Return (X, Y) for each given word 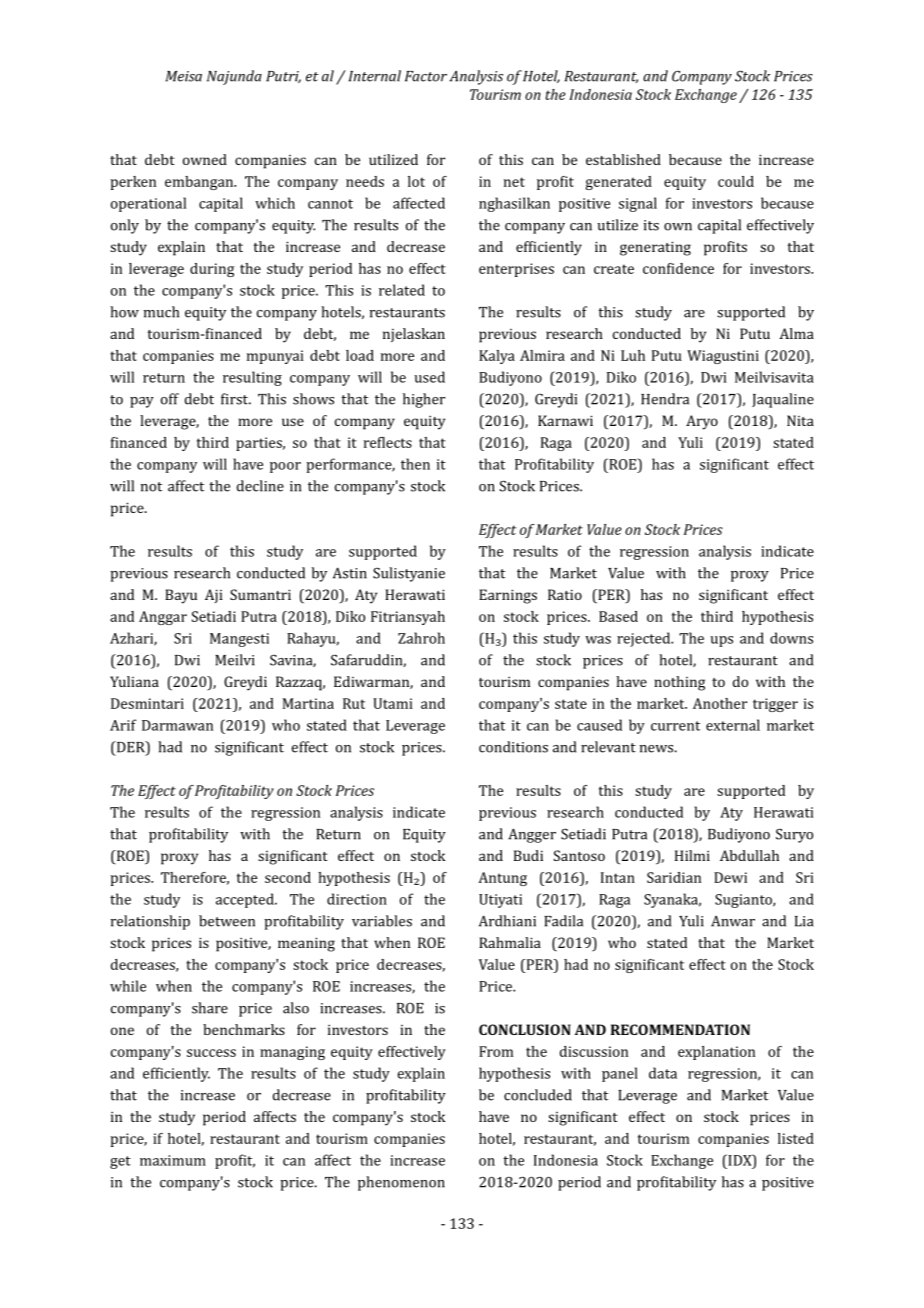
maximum (173, 1160)
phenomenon (401, 1183)
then (415, 464)
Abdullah (749, 855)
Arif (123, 725)
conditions (513, 747)
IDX (740, 1161)
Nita (800, 420)
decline (260, 486)
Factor (426, 76)
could (736, 181)
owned (205, 159)
